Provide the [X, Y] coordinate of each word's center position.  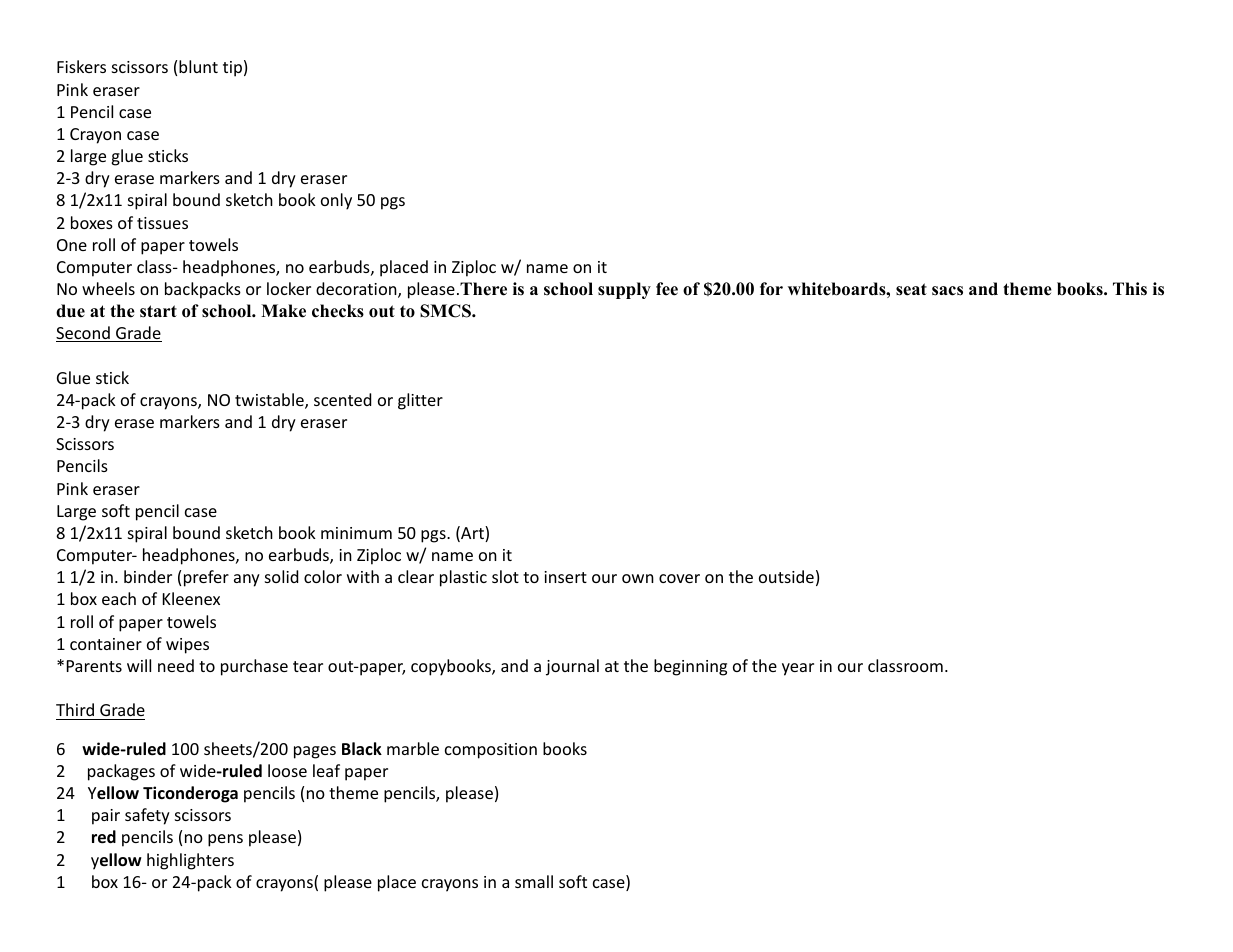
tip [232, 69]
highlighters [190, 861]
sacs [947, 291]
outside [786, 576]
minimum [356, 533]
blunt [198, 66]
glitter [420, 401]
